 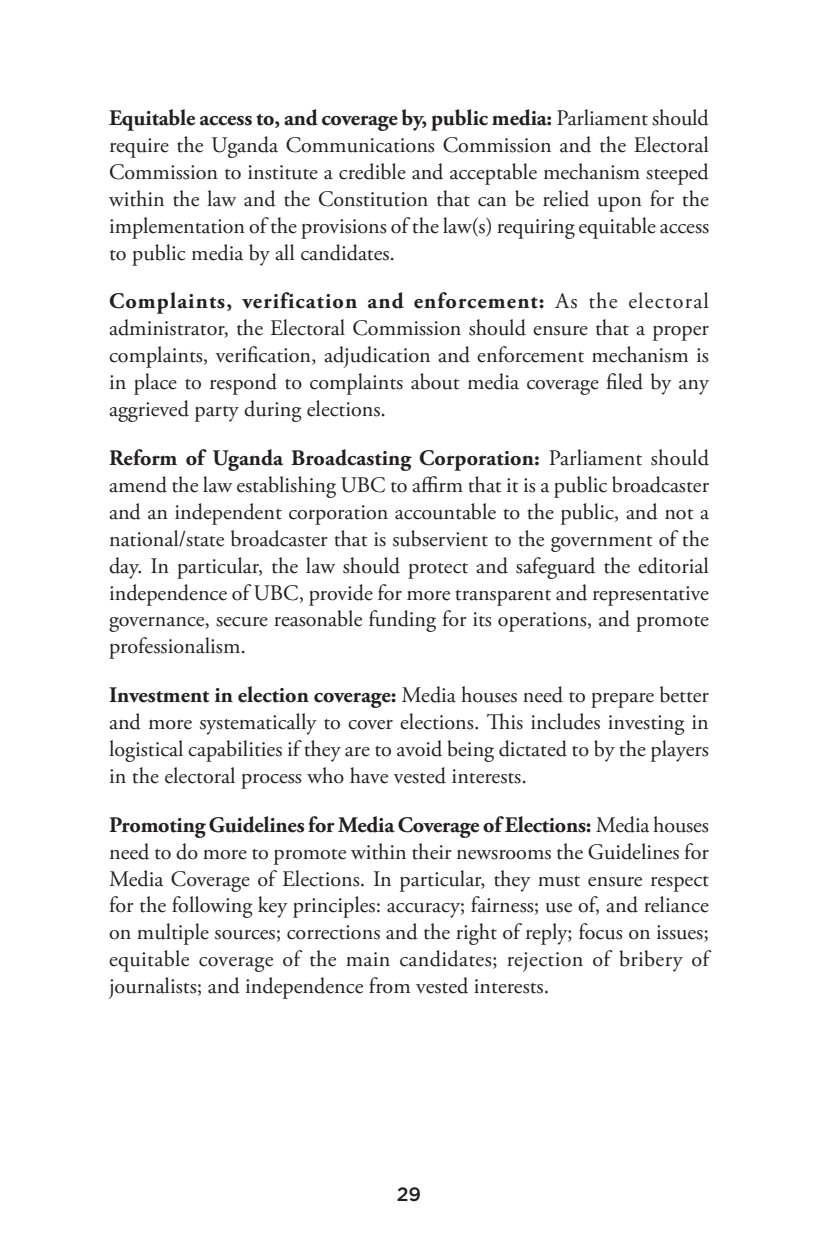 What do you see at coordinates (235, 751) in the document?
I see `capabilities` at bounding box center [235, 751].
